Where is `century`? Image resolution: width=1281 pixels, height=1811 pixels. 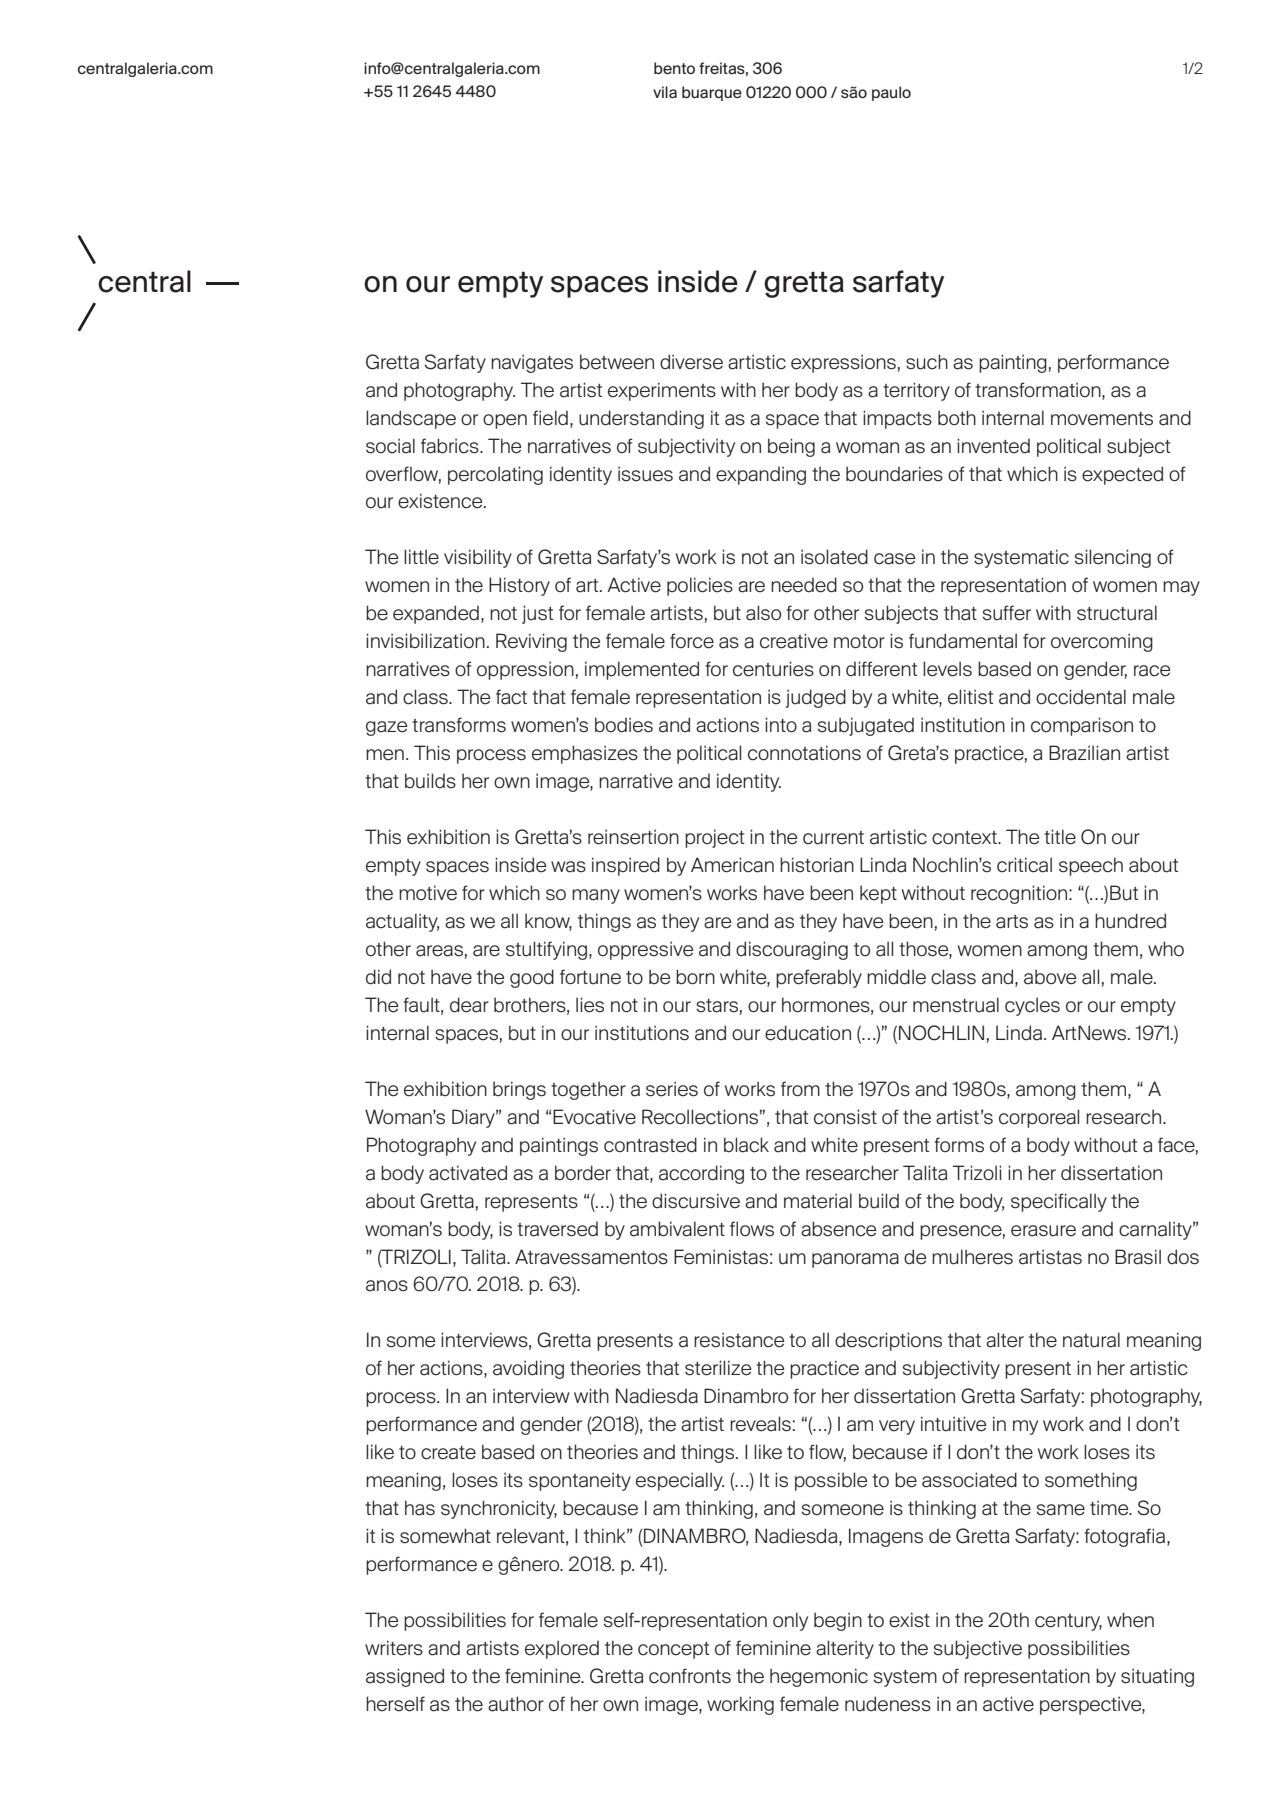
century is located at coordinates (1068, 1622).
